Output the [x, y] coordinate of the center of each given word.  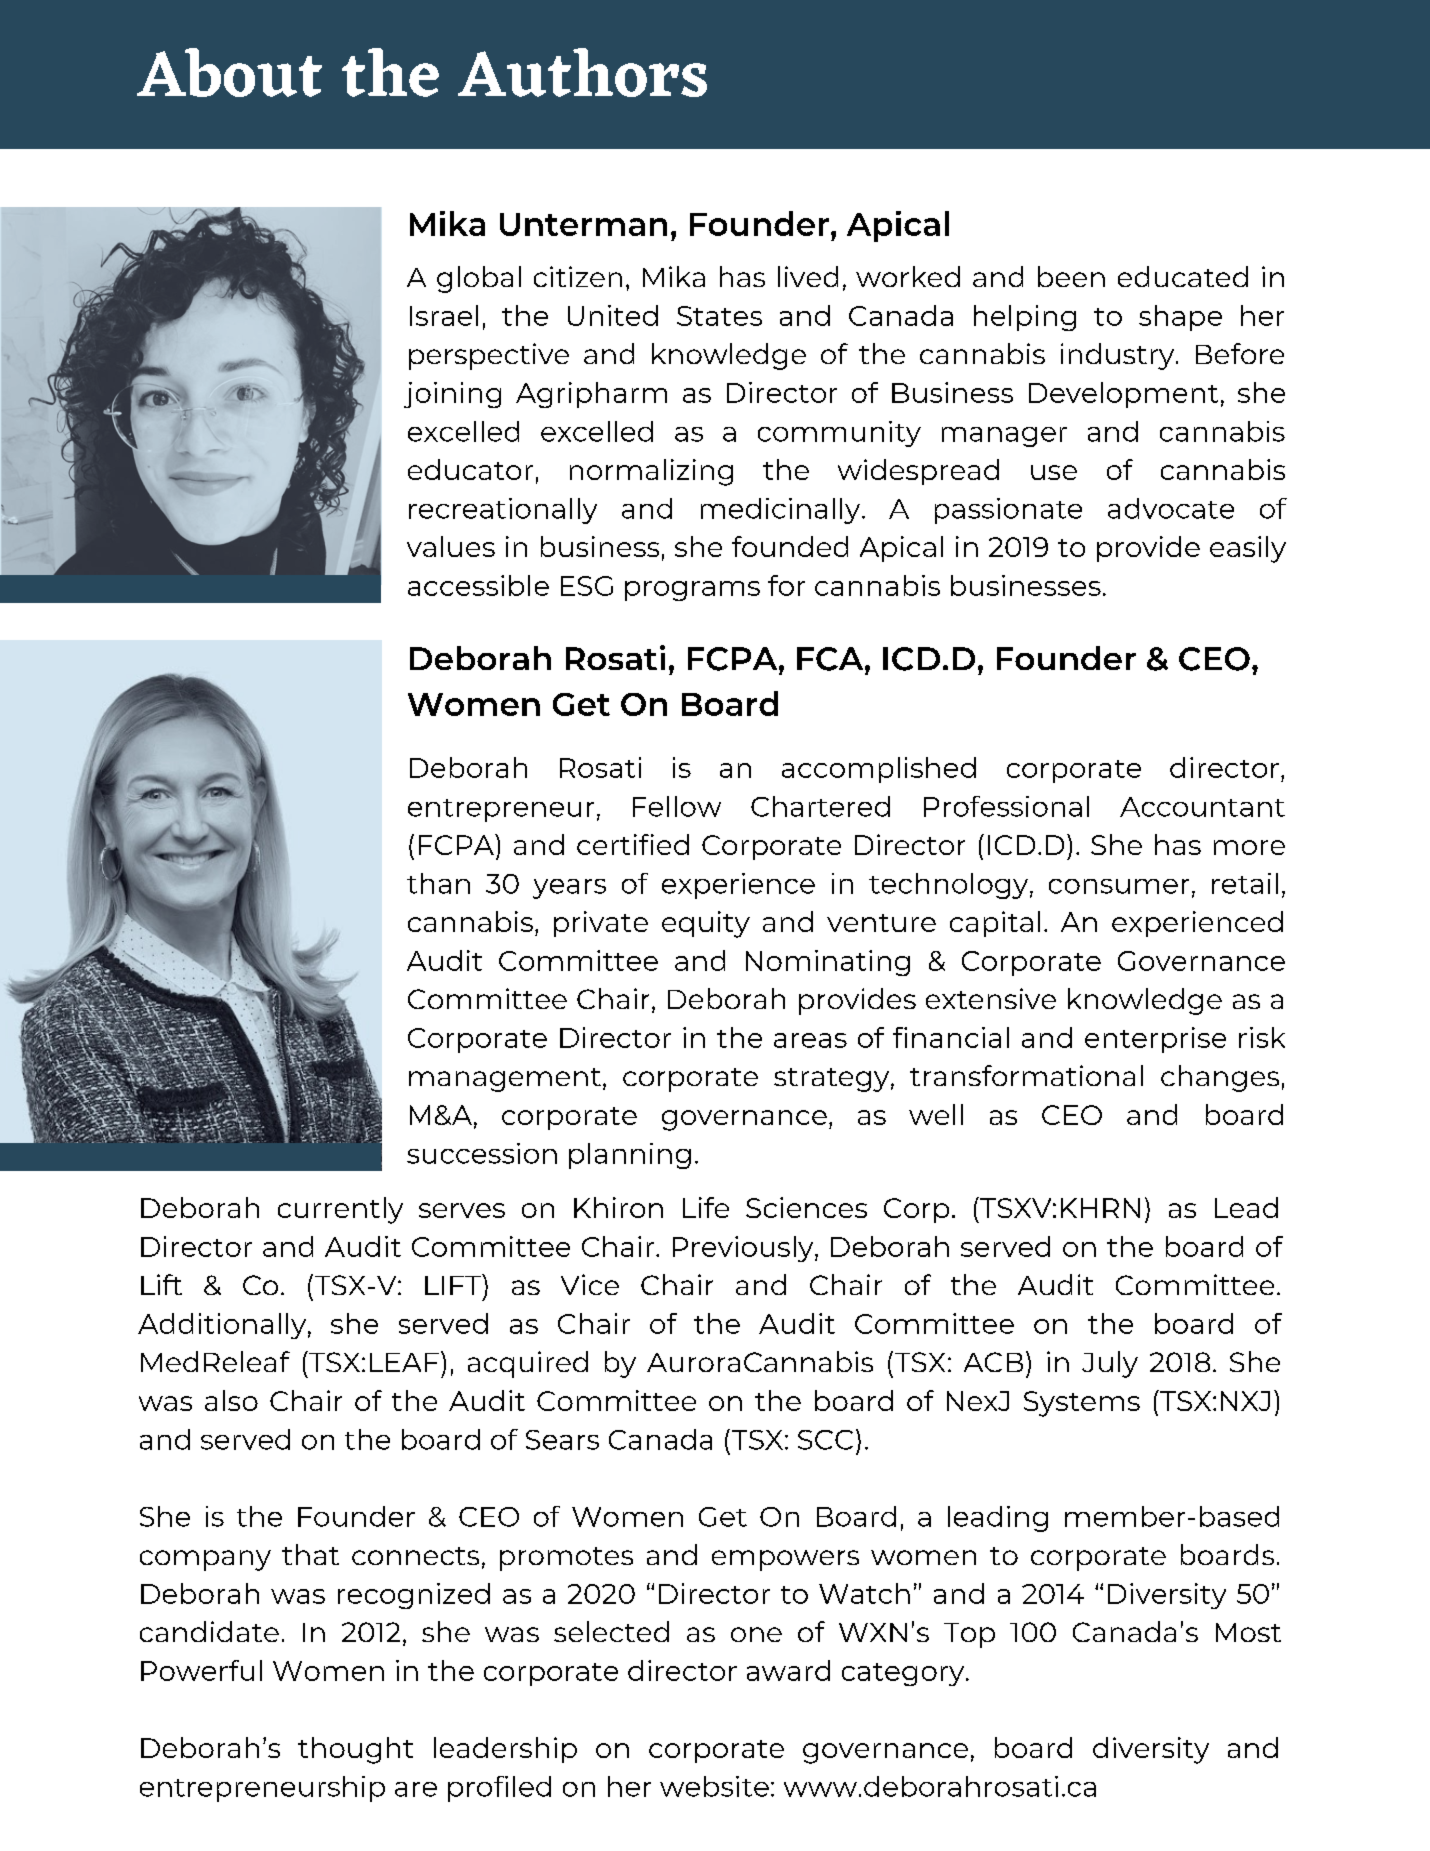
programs [692, 591]
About [229, 72]
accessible [478, 585]
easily [1248, 549]
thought [355, 1750]
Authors [582, 72]
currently [340, 1210]
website [714, 1786]
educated [1183, 276]
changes [1220, 1078]
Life [706, 1207]
